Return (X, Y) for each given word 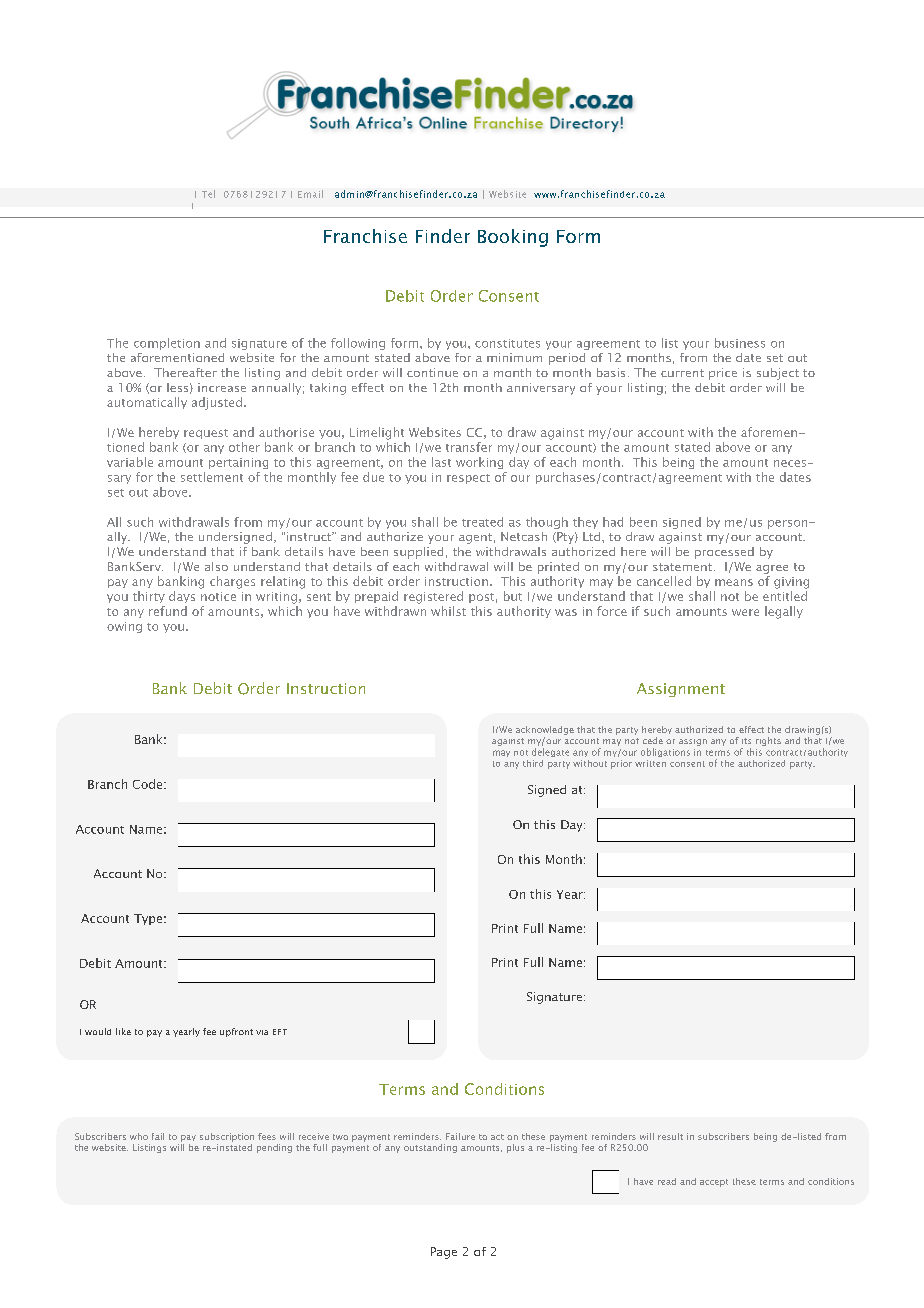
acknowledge (545, 730)
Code (149, 784)
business (740, 343)
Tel (208, 194)
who (139, 1136)
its (746, 741)
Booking (513, 238)
